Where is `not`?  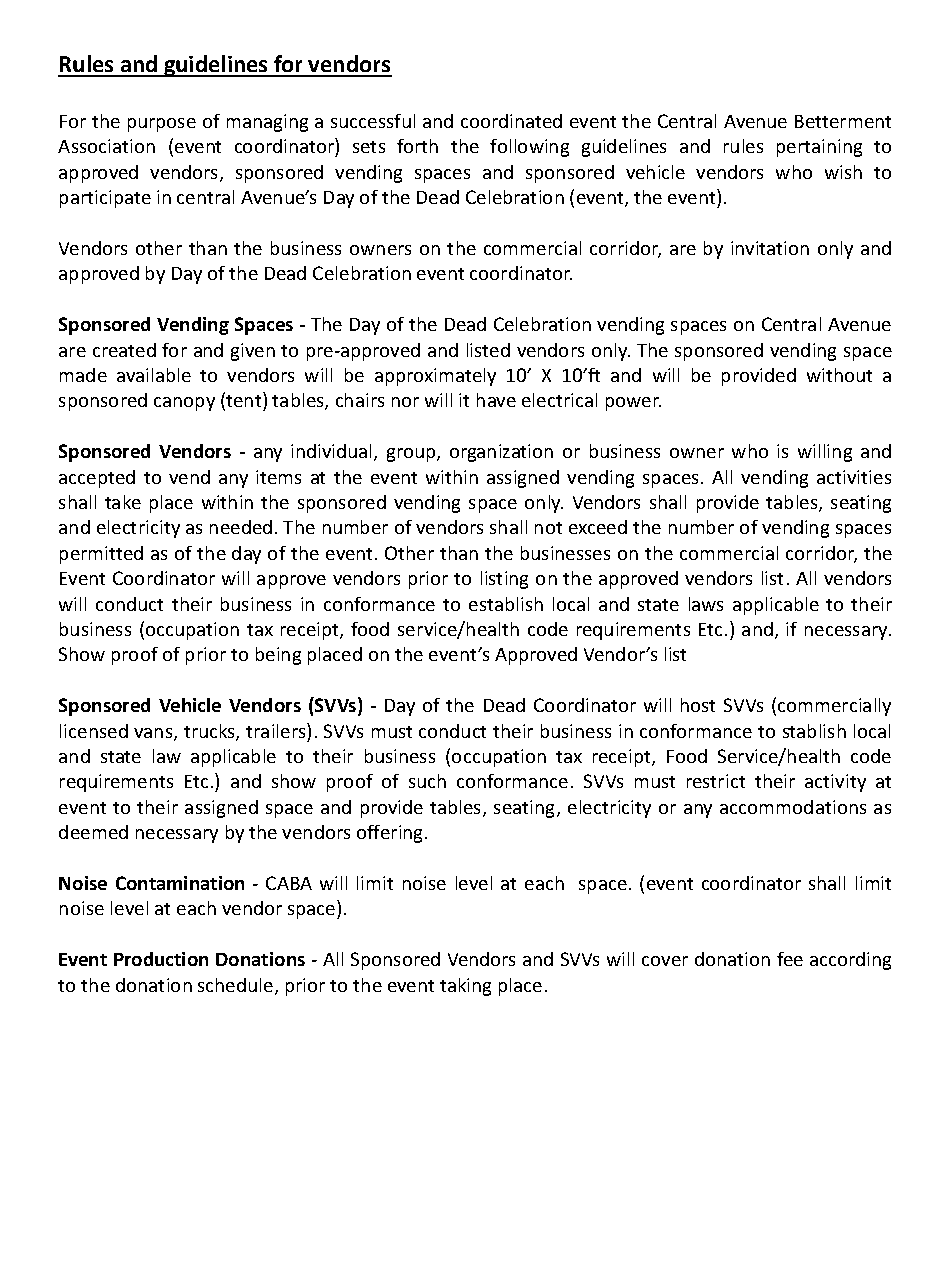 not is located at coordinates (548, 528).
